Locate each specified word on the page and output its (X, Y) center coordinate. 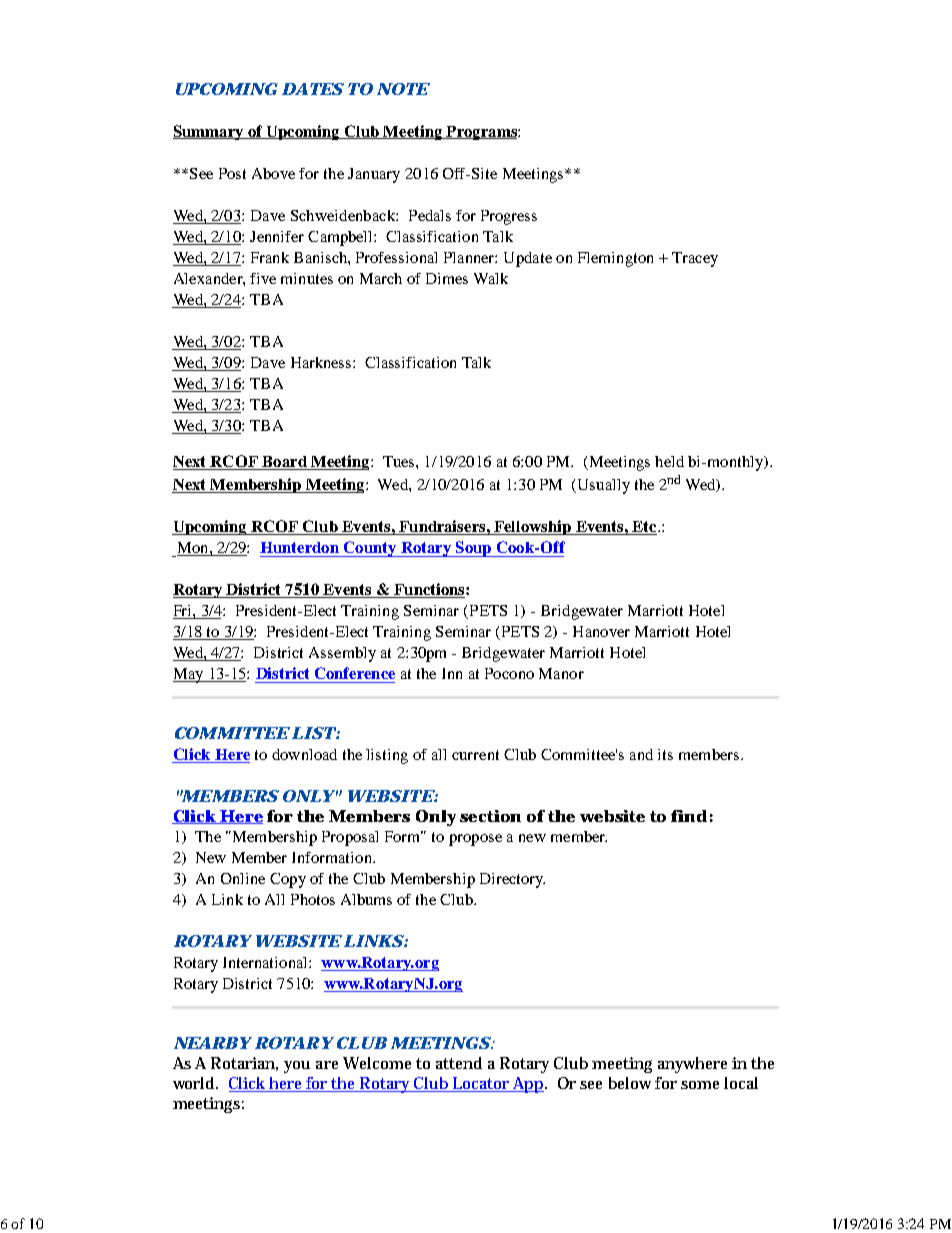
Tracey (695, 259)
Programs (481, 133)
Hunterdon (299, 547)
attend (459, 1063)
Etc (644, 528)
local (741, 1083)
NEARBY (213, 1043)
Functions (429, 590)
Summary (209, 132)
